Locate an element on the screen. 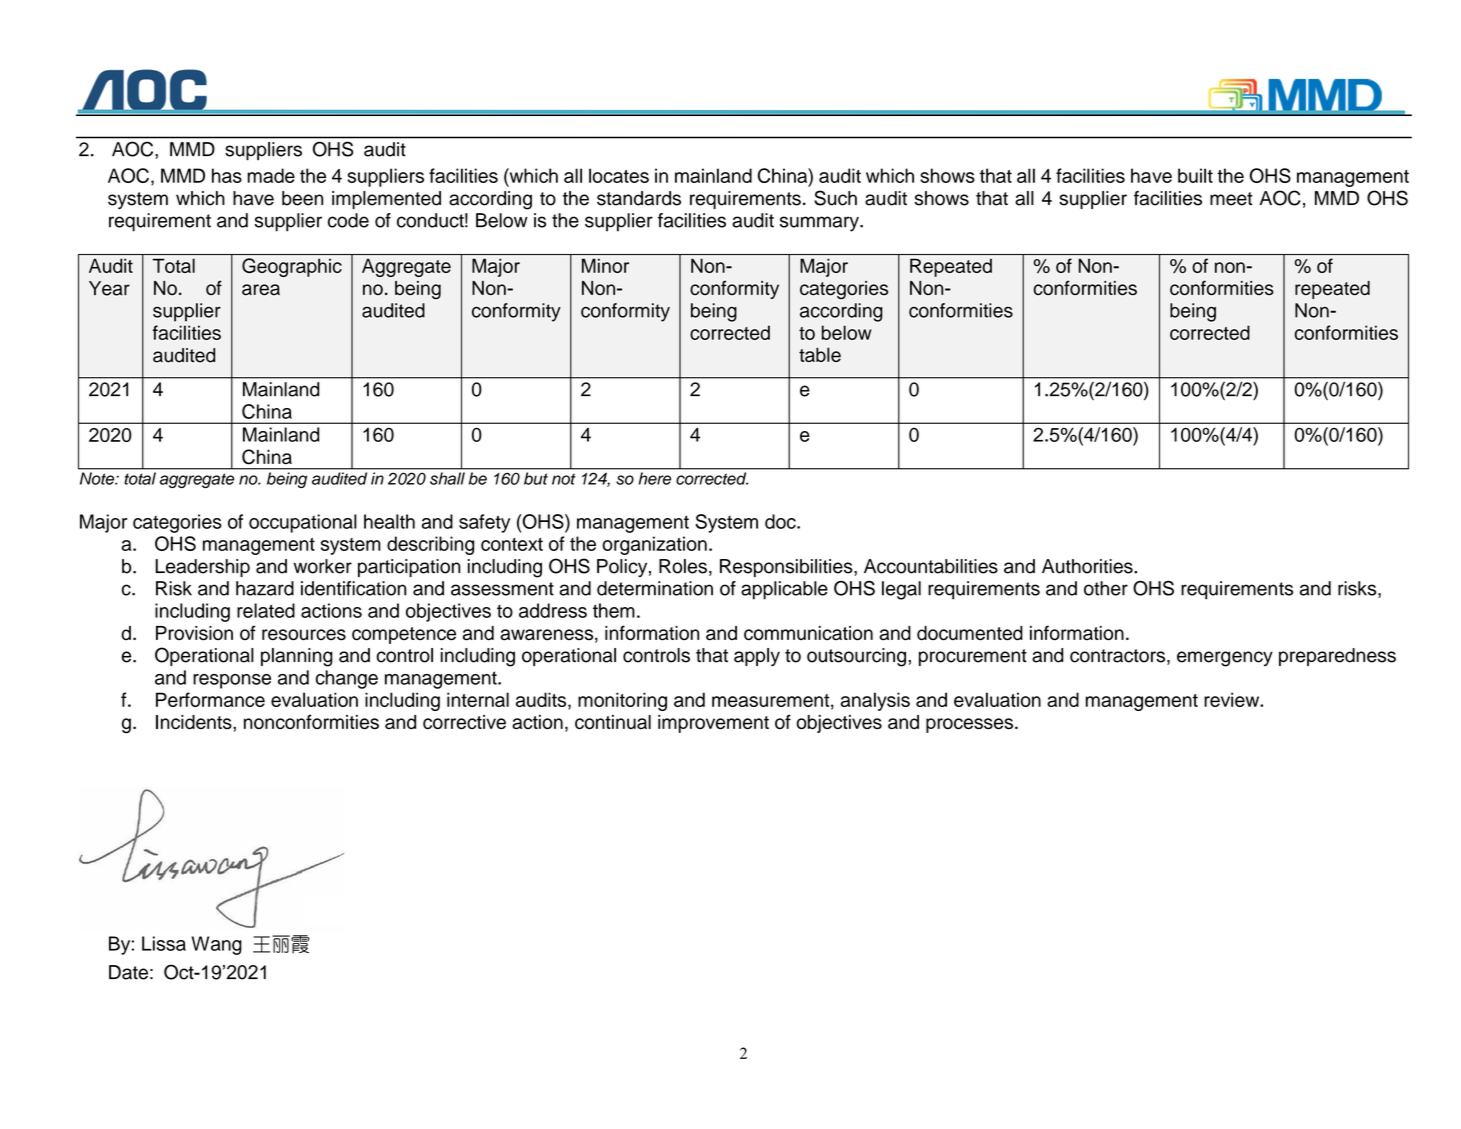 The height and width of the screenshot is (1129, 1461). emergency is located at coordinates (1225, 659).
